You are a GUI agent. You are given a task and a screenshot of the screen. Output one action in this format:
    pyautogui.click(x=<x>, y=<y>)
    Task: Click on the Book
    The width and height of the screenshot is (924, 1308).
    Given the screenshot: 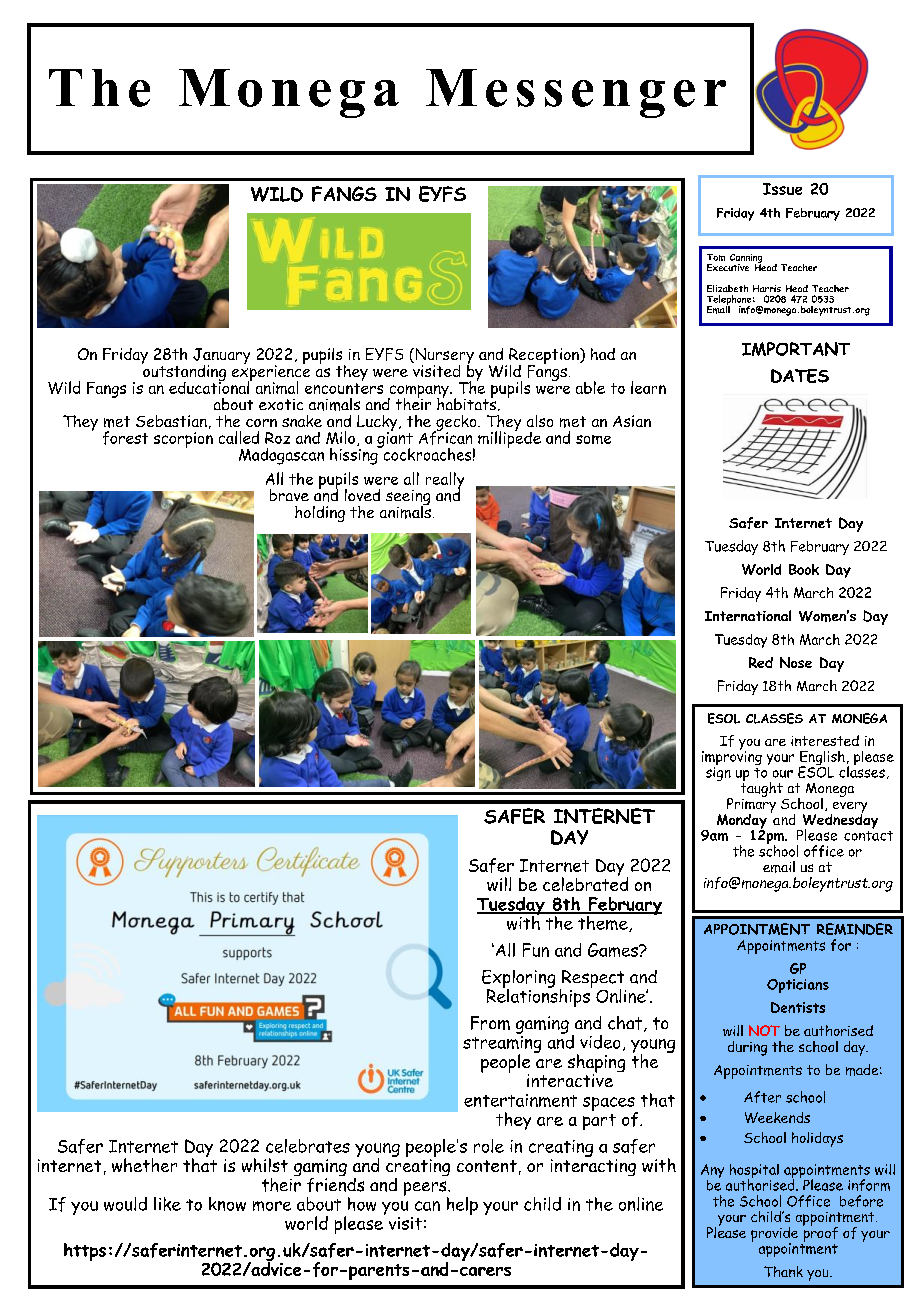 What is the action you would take?
    pyautogui.click(x=804, y=569)
